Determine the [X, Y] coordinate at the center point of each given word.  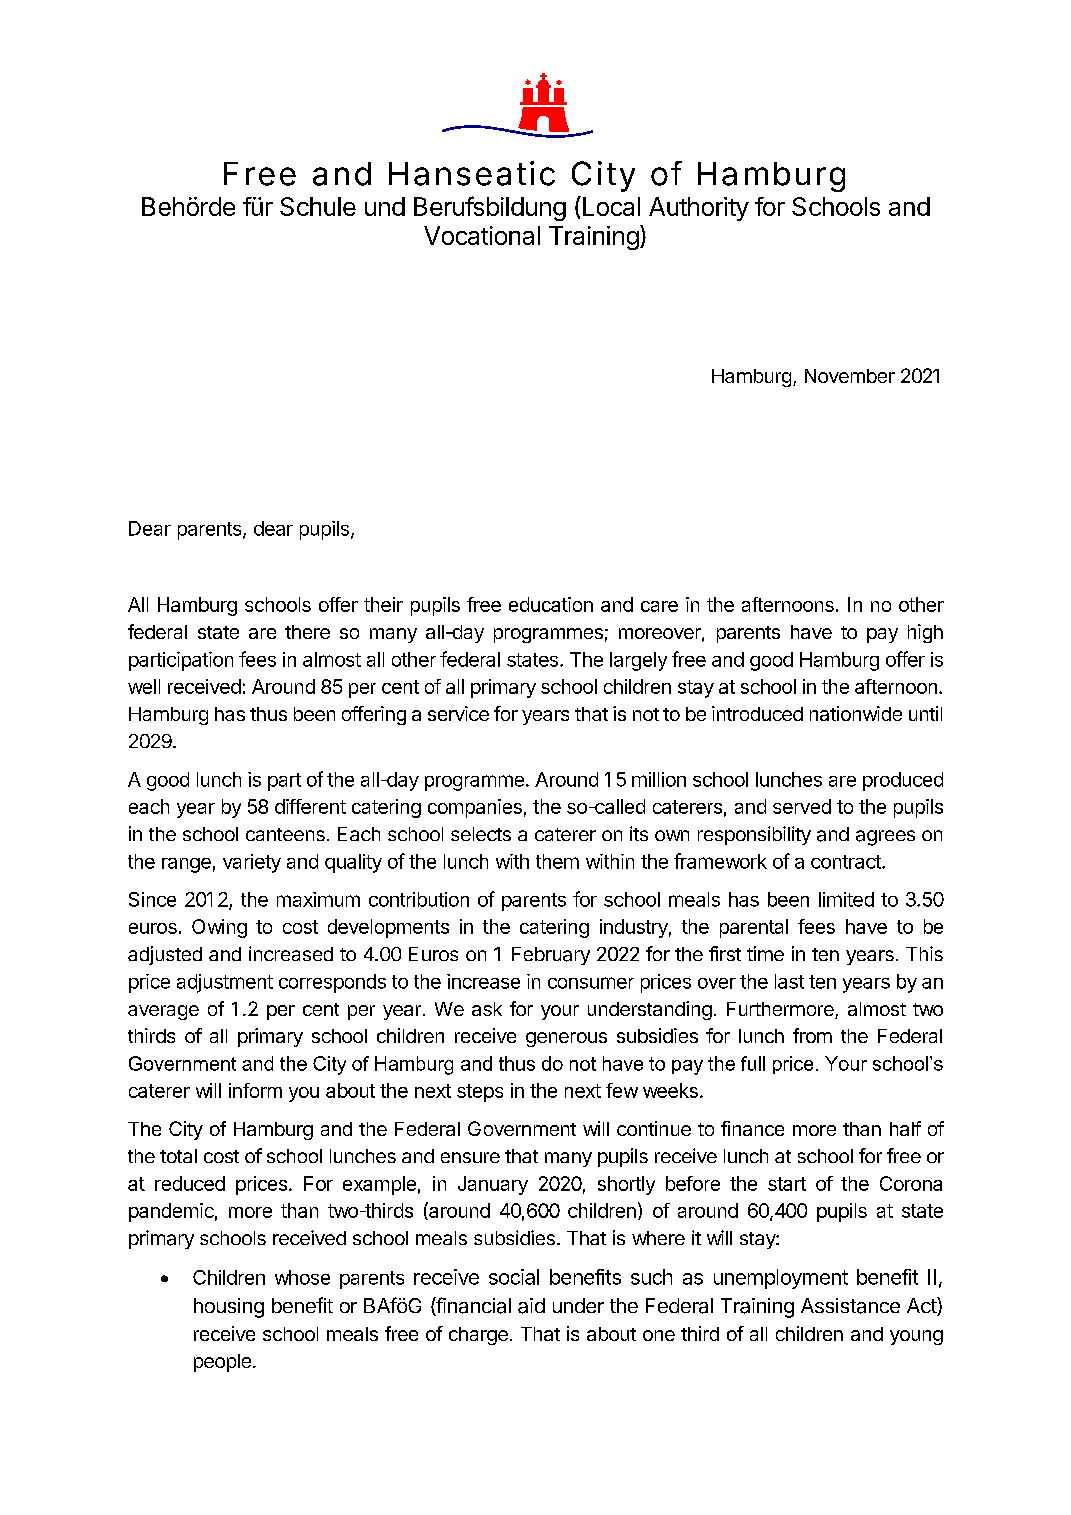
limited [846, 899]
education [551, 604]
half [905, 1128]
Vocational [482, 235]
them [557, 861]
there [307, 632]
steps [480, 1093]
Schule [318, 206]
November [850, 376]
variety [252, 863]
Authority [699, 209]
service [458, 713]
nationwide [856, 713]
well [144, 686]
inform [255, 1090]
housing [229, 1308]
